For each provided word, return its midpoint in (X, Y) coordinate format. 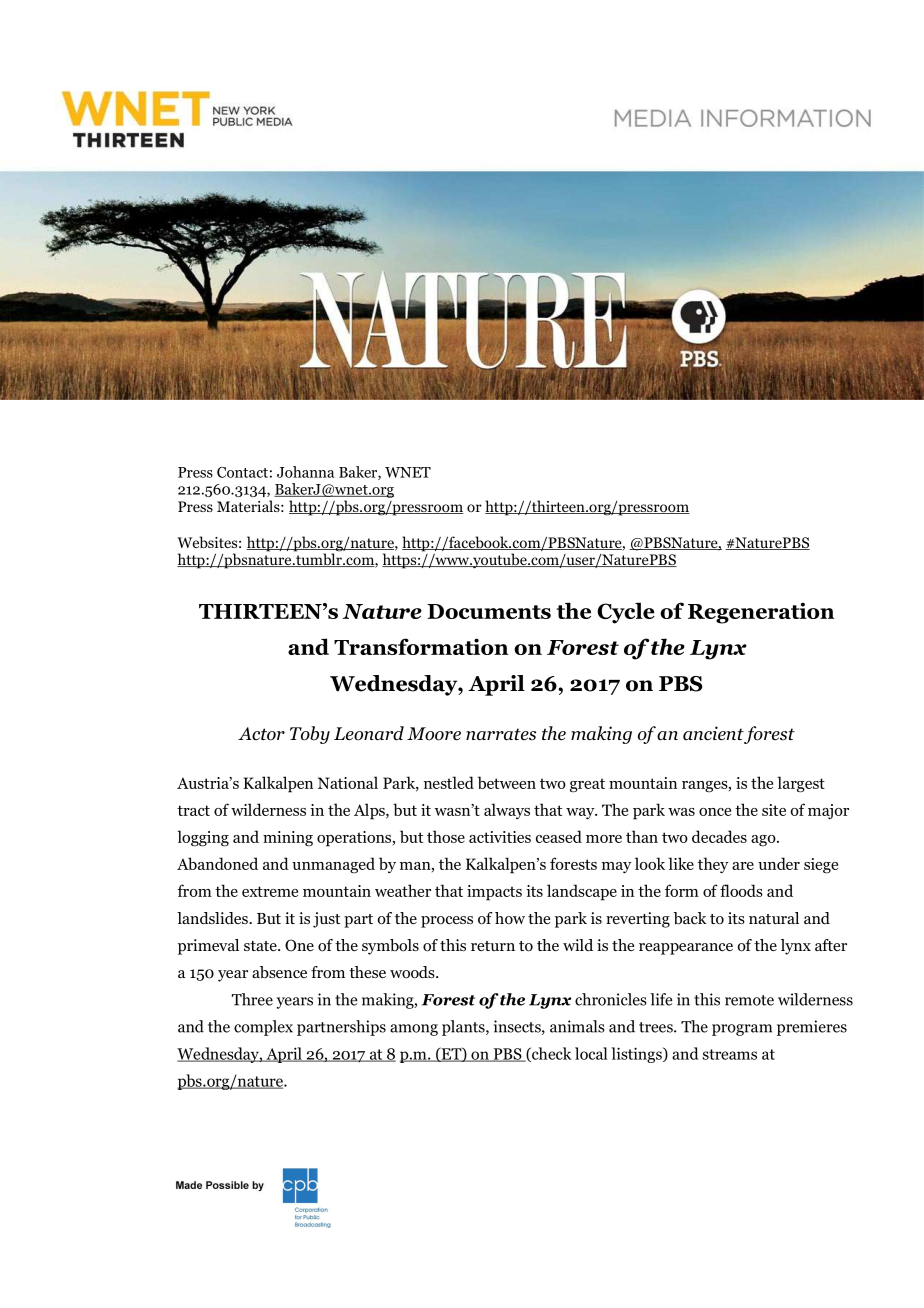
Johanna (305, 472)
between (507, 782)
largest (801, 784)
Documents (489, 611)
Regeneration (761, 613)
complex (263, 1028)
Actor (261, 734)
